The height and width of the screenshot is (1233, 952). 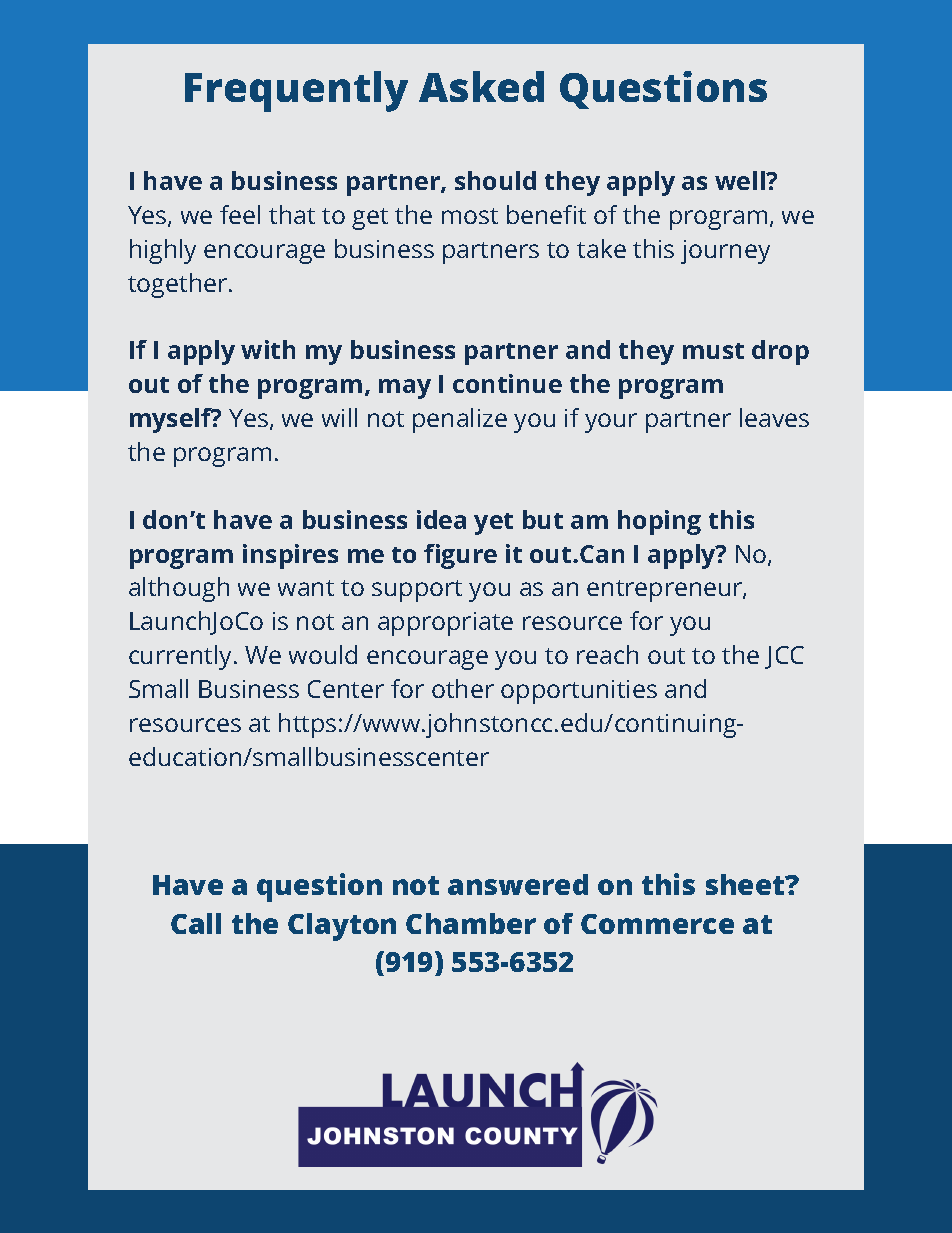 What do you see at coordinates (746, 884) in the screenshot?
I see `sheet` at bounding box center [746, 884].
